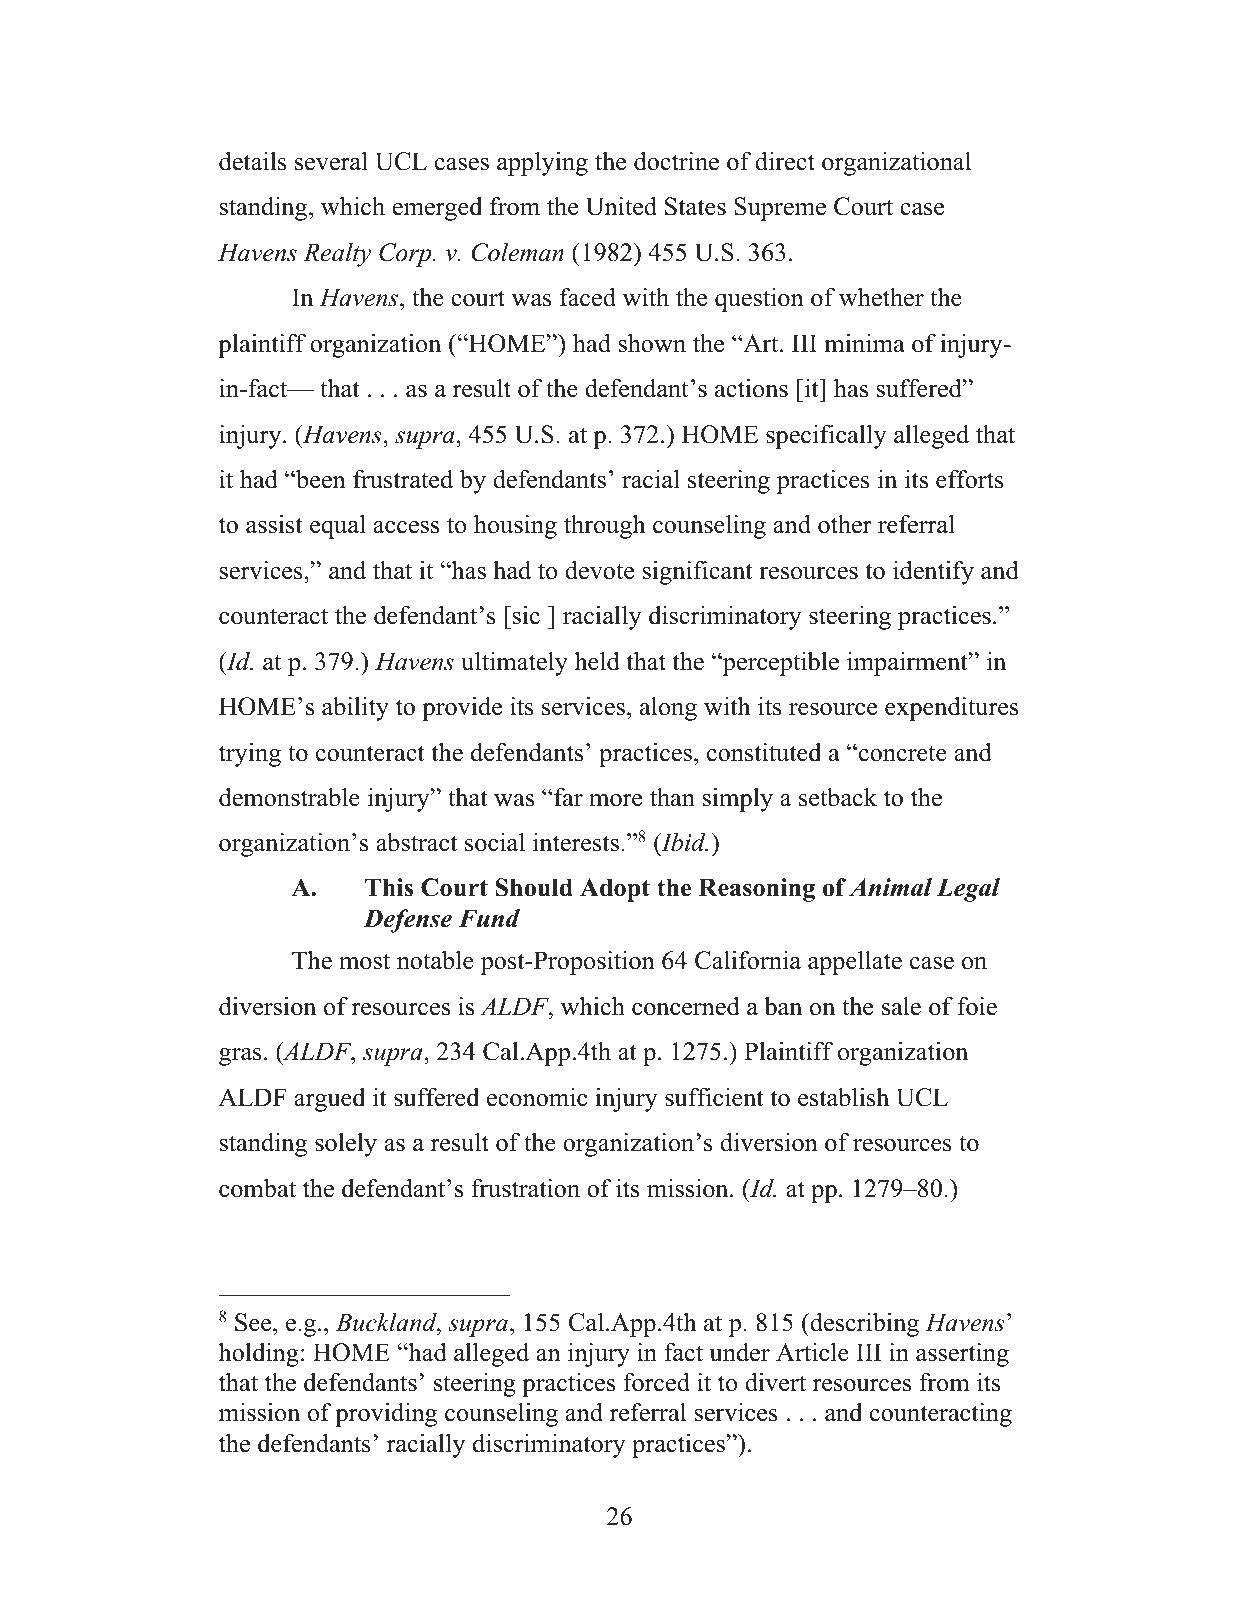 This screenshot has height=1604, width=1239. What do you see at coordinates (780, 209) in the screenshot?
I see `Supreme` at bounding box center [780, 209].
